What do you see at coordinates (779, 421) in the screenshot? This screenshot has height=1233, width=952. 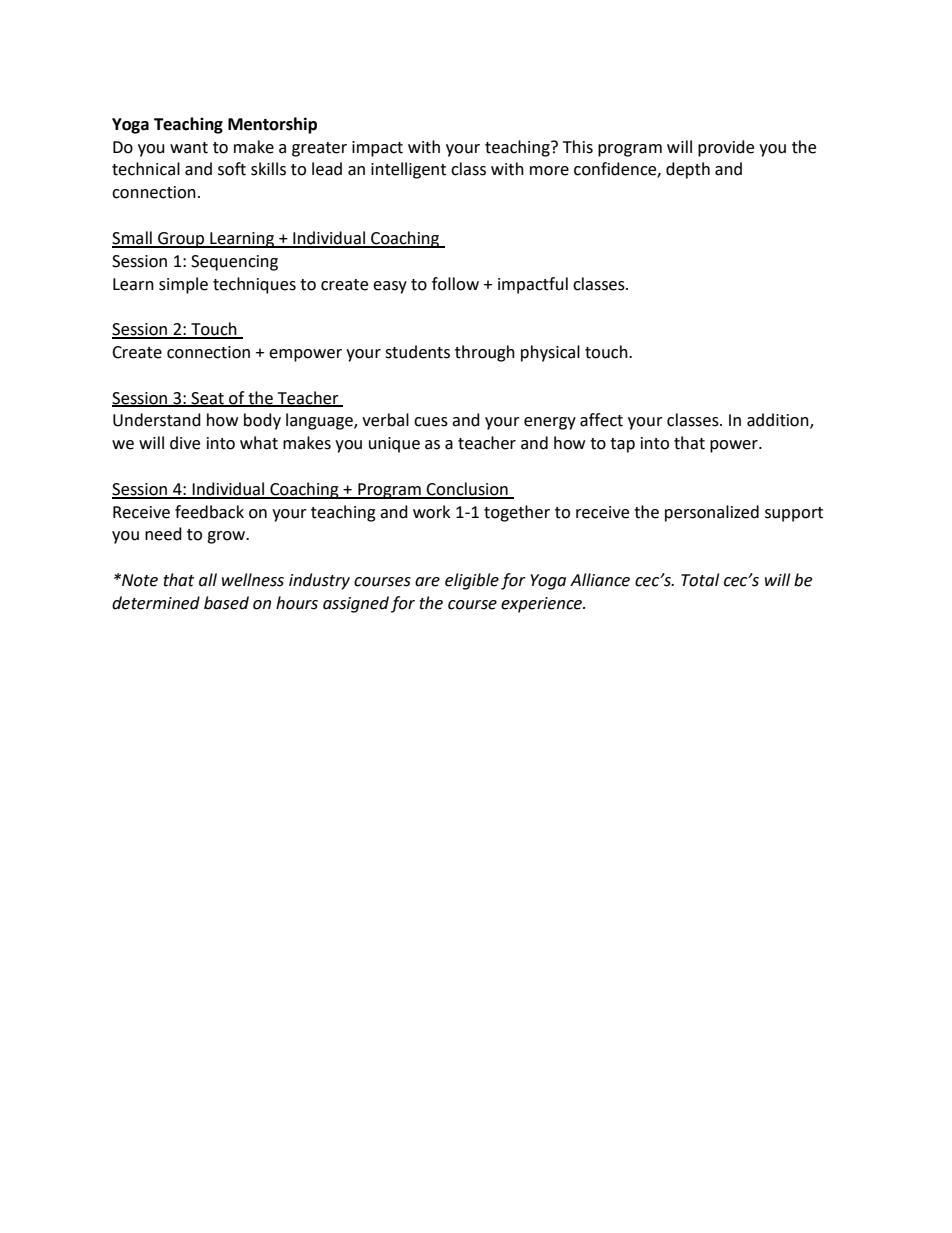 I see `addition` at bounding box center [779, 421].
